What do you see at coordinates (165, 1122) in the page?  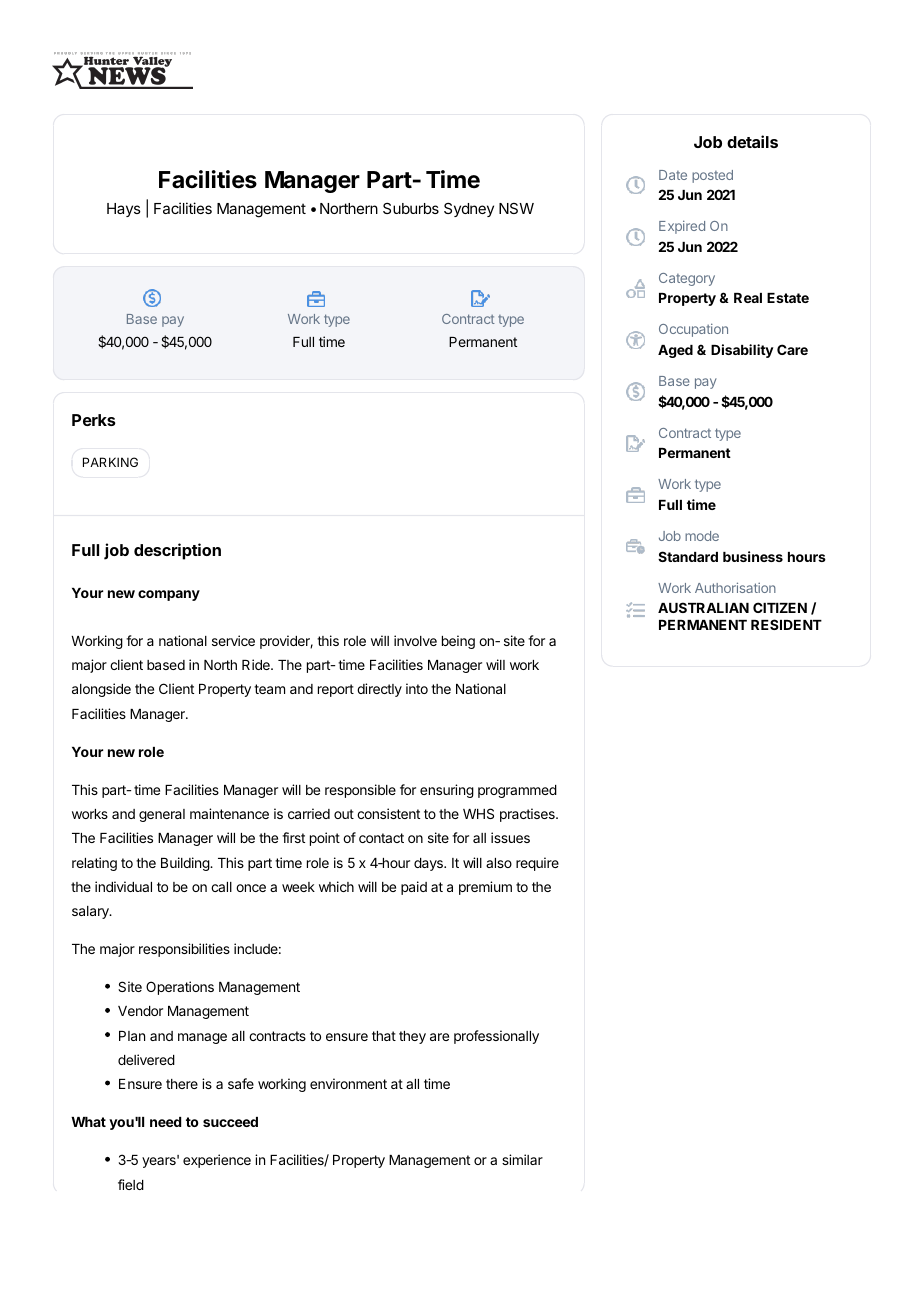 I see `need` at bounding box center [165, 1122].
